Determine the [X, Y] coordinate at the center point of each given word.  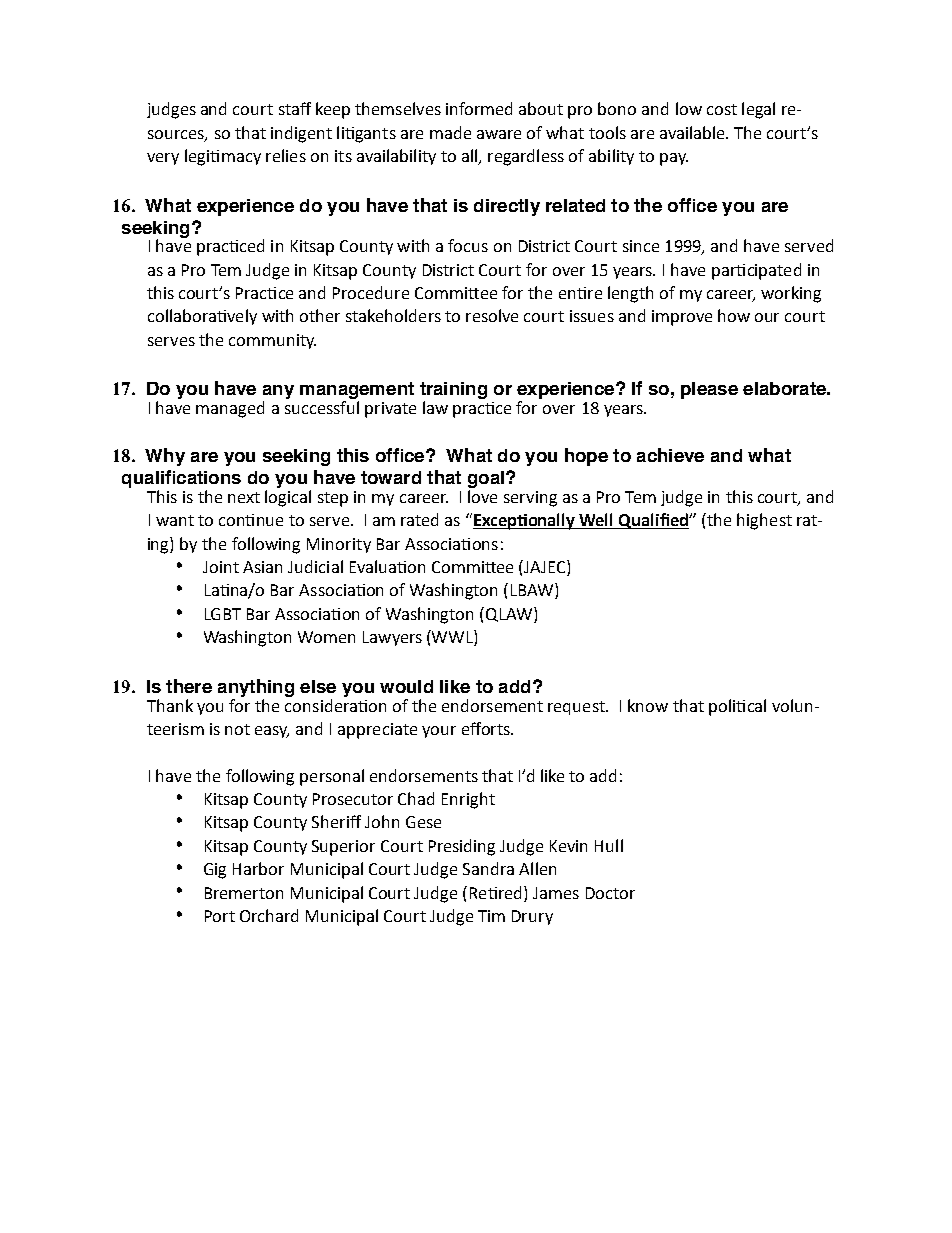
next [244, 497]
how [734, 315]
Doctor [610, 893]
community [272, 341]
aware [499, 134]
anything [256, 688]
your [439, 732]
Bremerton [244, 893]
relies [286, 155]
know [648, 705]
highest [764, 521]
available [693, 132]
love [482, 496]
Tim [491, 916]
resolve [492, 315]
